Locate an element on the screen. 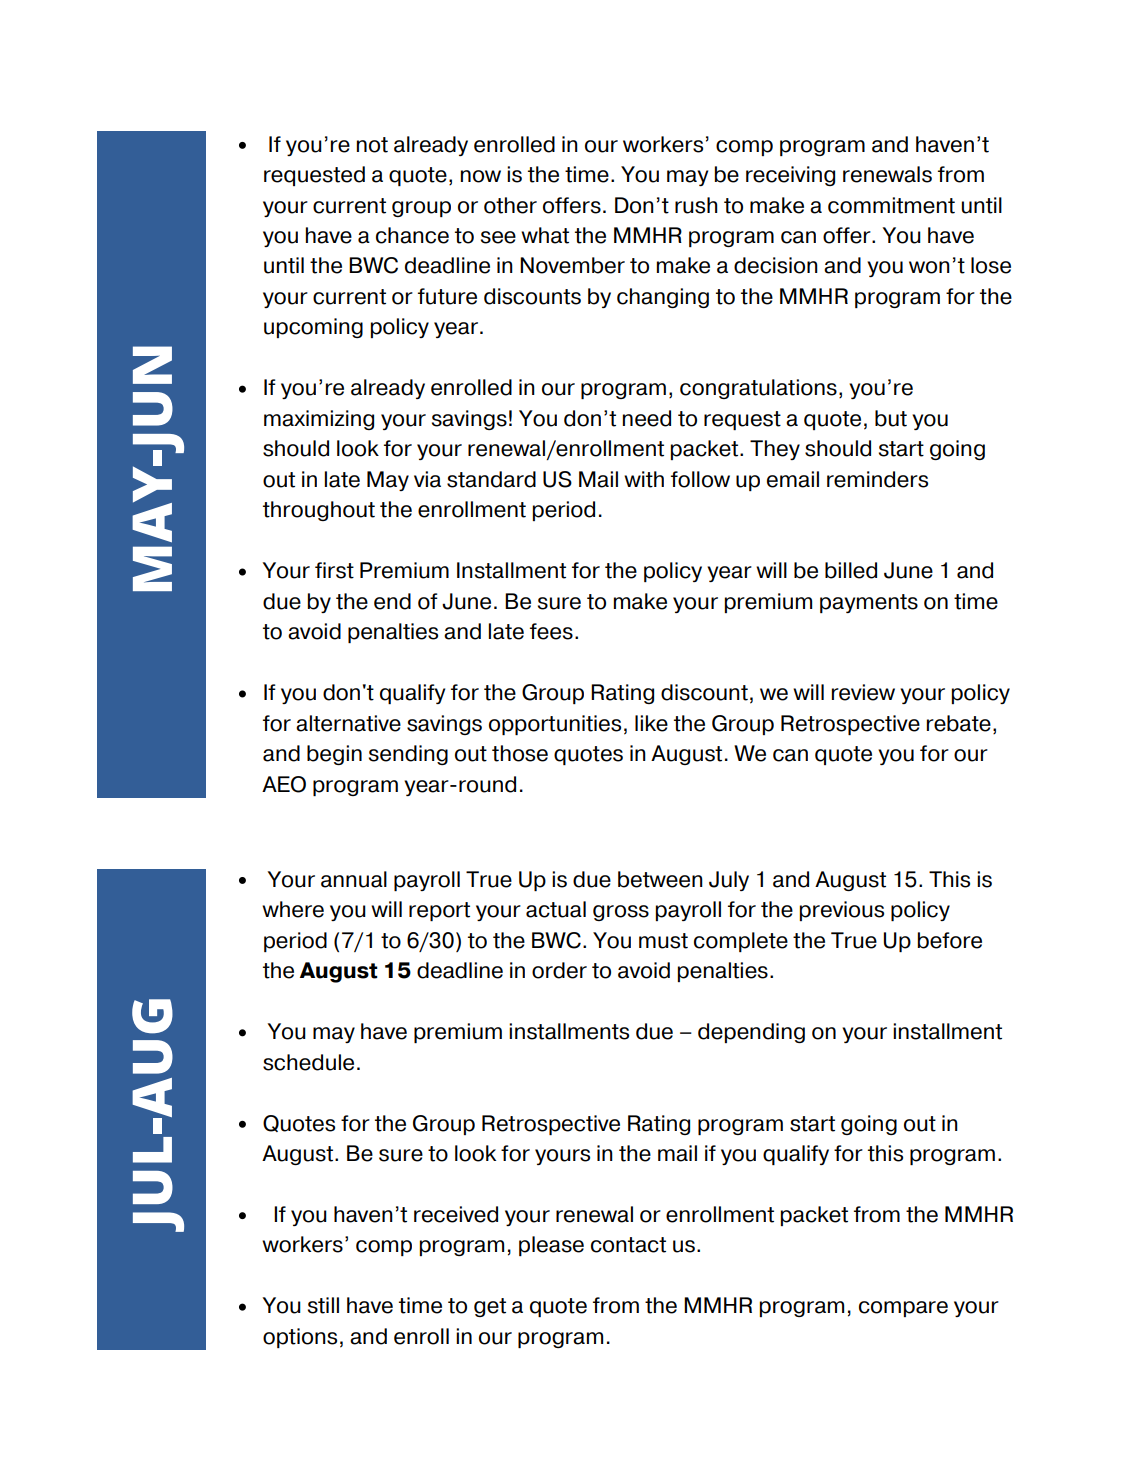 Image resolution: width=1130 pixels, height=1463 pixels. payments is located at coordinates (869, 603).
